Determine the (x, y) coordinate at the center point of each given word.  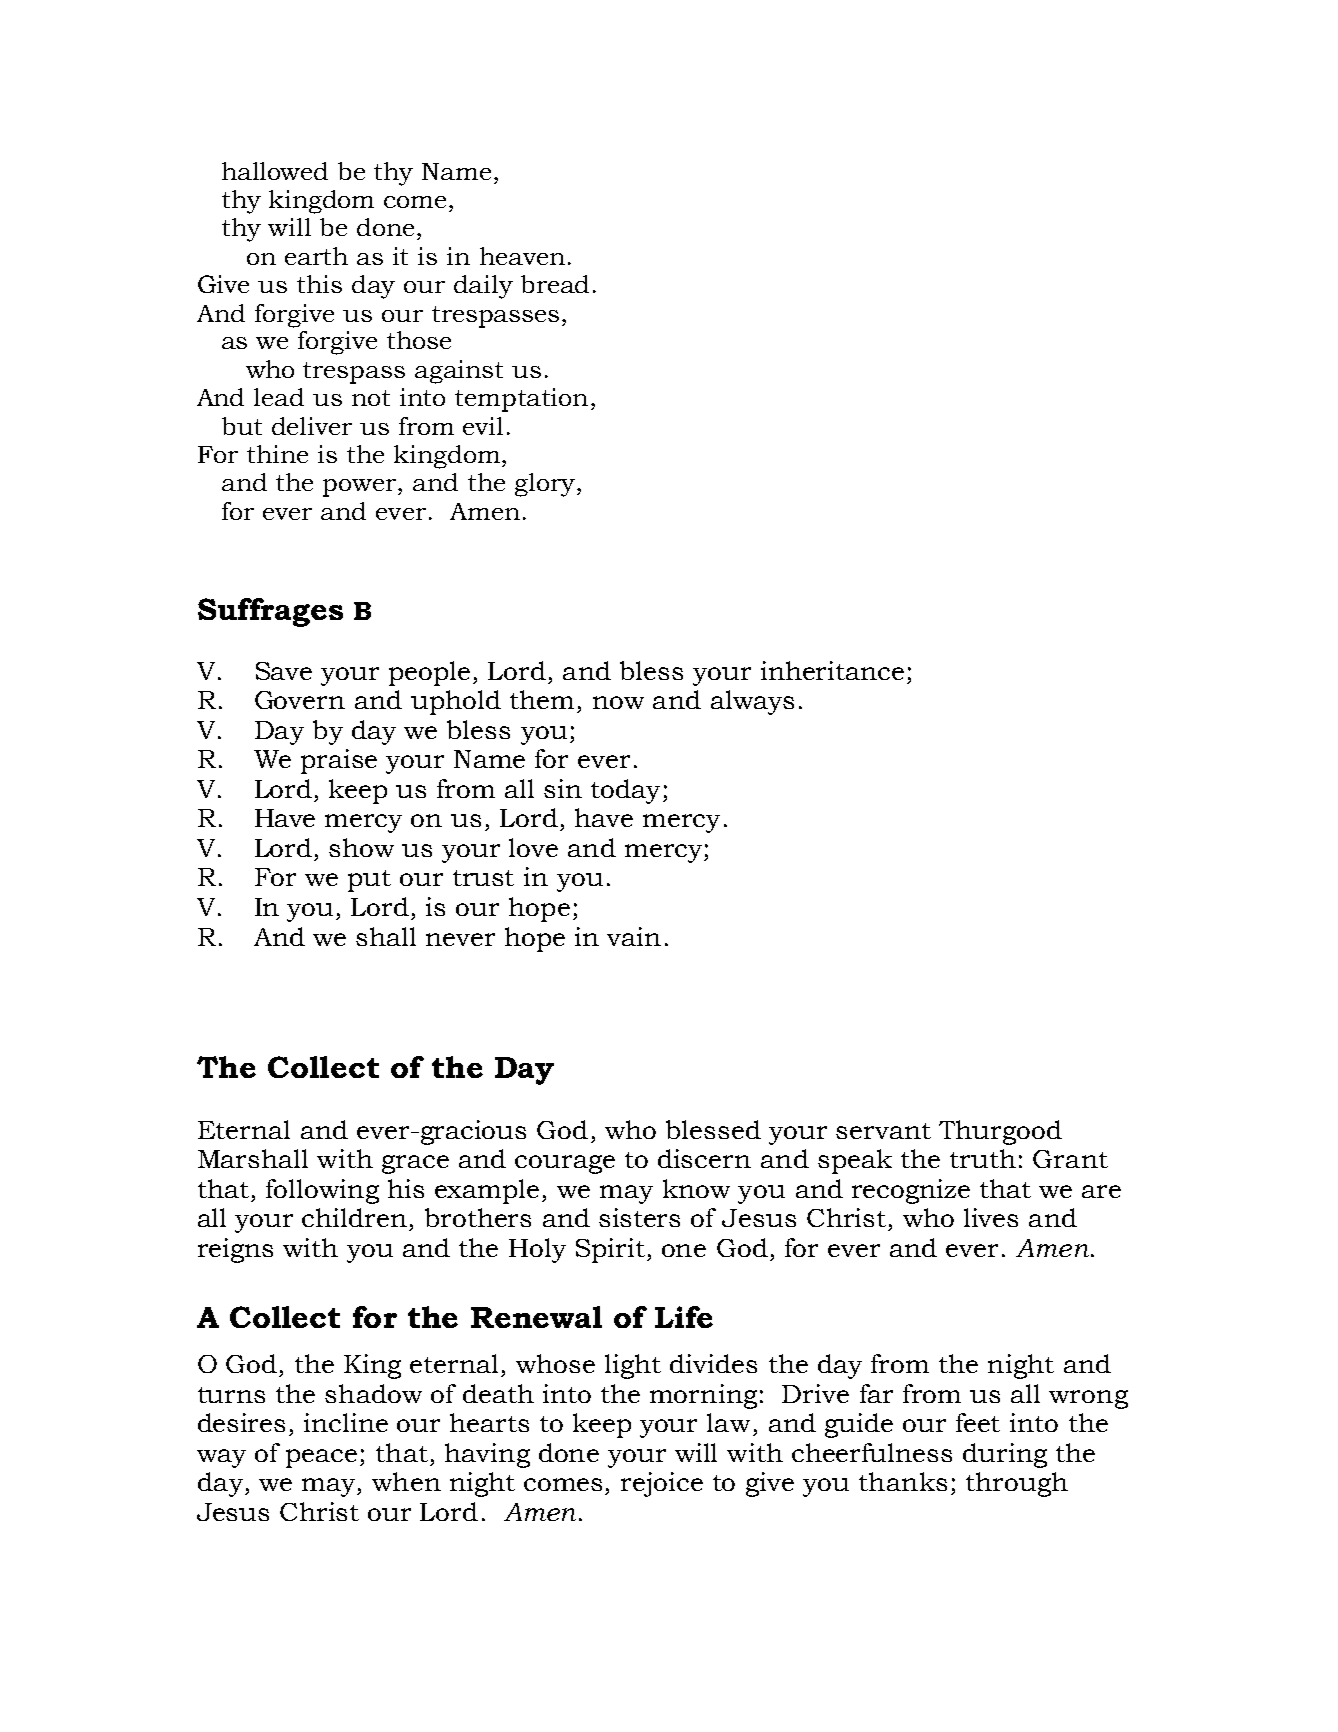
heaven (522, 256)
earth (316, 256)
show (361, 847)
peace (321, 1458)
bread (555, 284)
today (625, 791)
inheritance (832, 670)
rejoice (662, 1484)
